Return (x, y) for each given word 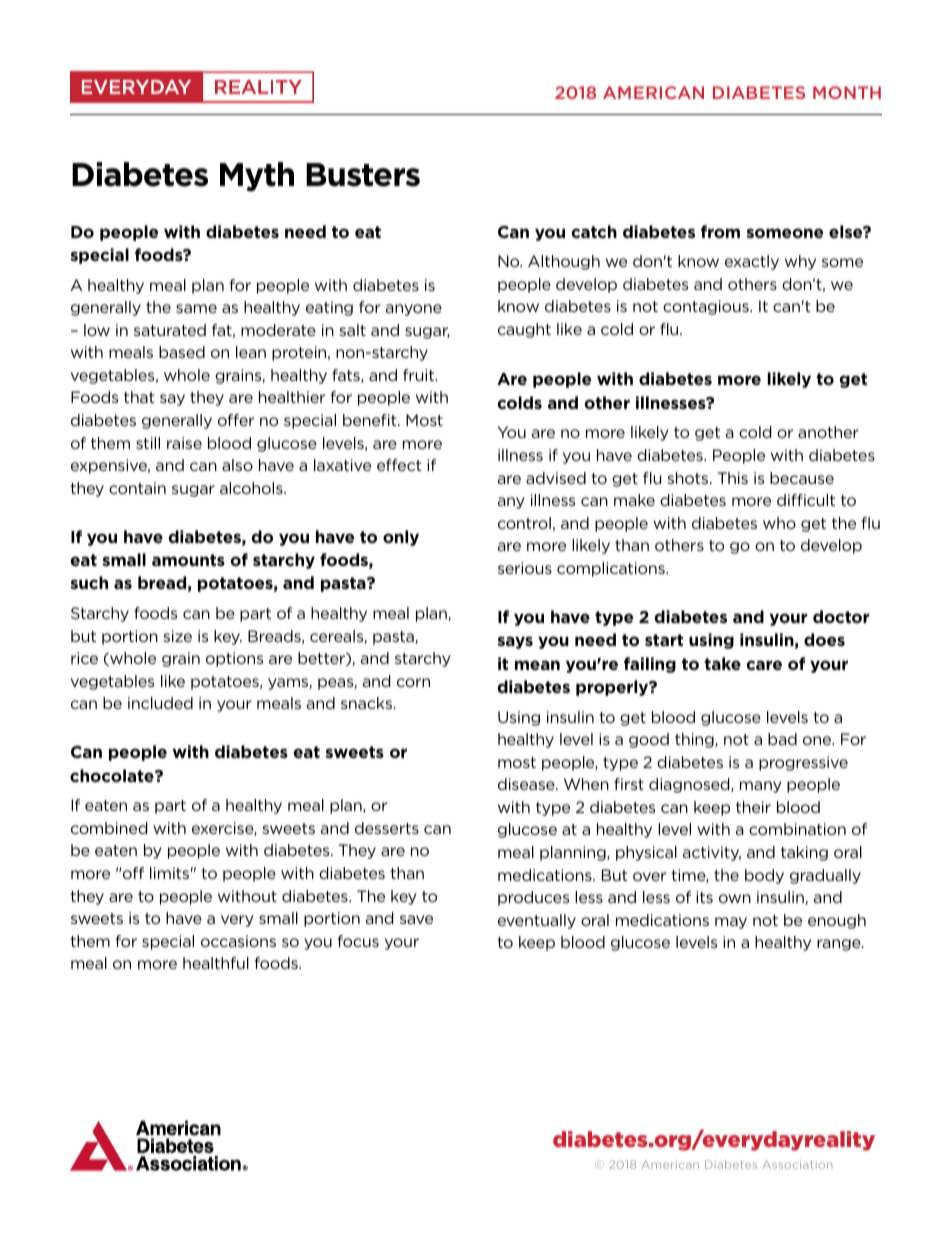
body (764, 876)
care (764, 665)
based (182, 352)
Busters (363, 175)
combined (109, 828)
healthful (216, 963)
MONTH (847, 92)
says (515, 642)
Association (797, 1164)
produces (533, 898)
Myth (257, 177)
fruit (420, 375)
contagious (707, 307)
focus (358, 941)
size (177, 636)
